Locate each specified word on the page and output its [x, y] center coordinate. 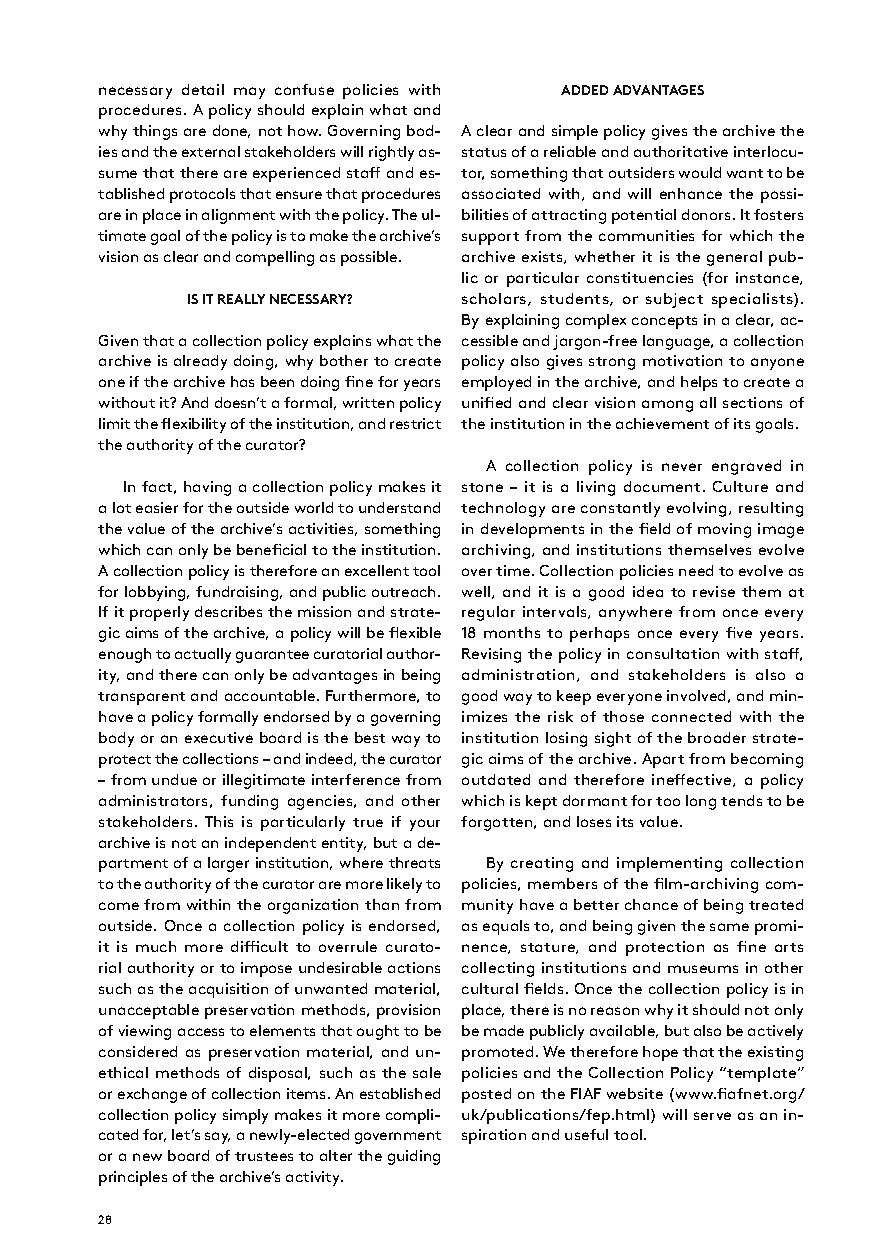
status [484, 152]
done [231, 131]
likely [404, 885]
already [200, 362]
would [700, 172]
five [739, 632]
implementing [669, 864]
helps [699, 383]
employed [496, 383]
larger [228, 864]
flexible [415, 632]
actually [203, 655]
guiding [414, 1157]
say [217, 1138]
